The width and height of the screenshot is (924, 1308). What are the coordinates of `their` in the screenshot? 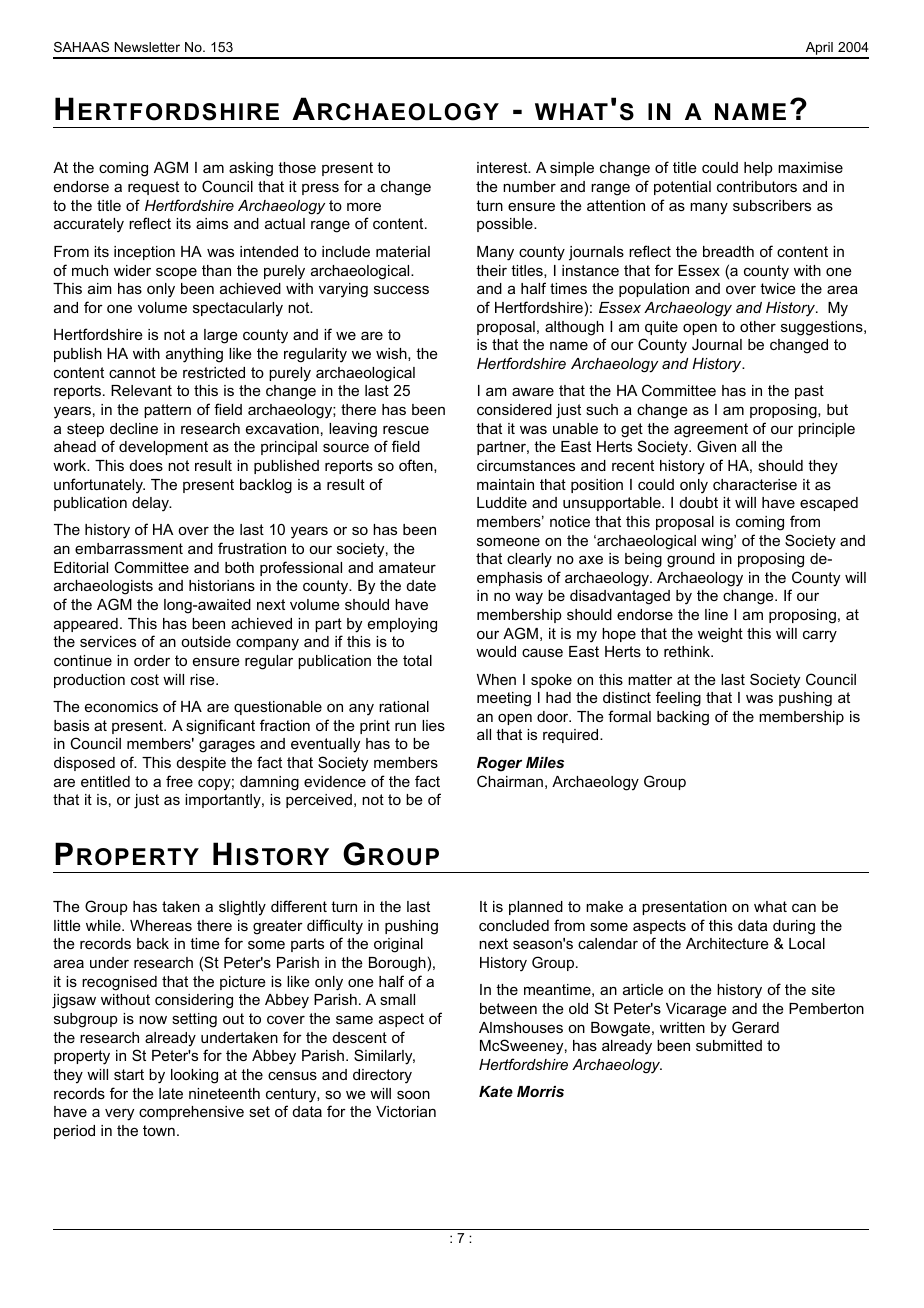 It's located at (491, 270).
